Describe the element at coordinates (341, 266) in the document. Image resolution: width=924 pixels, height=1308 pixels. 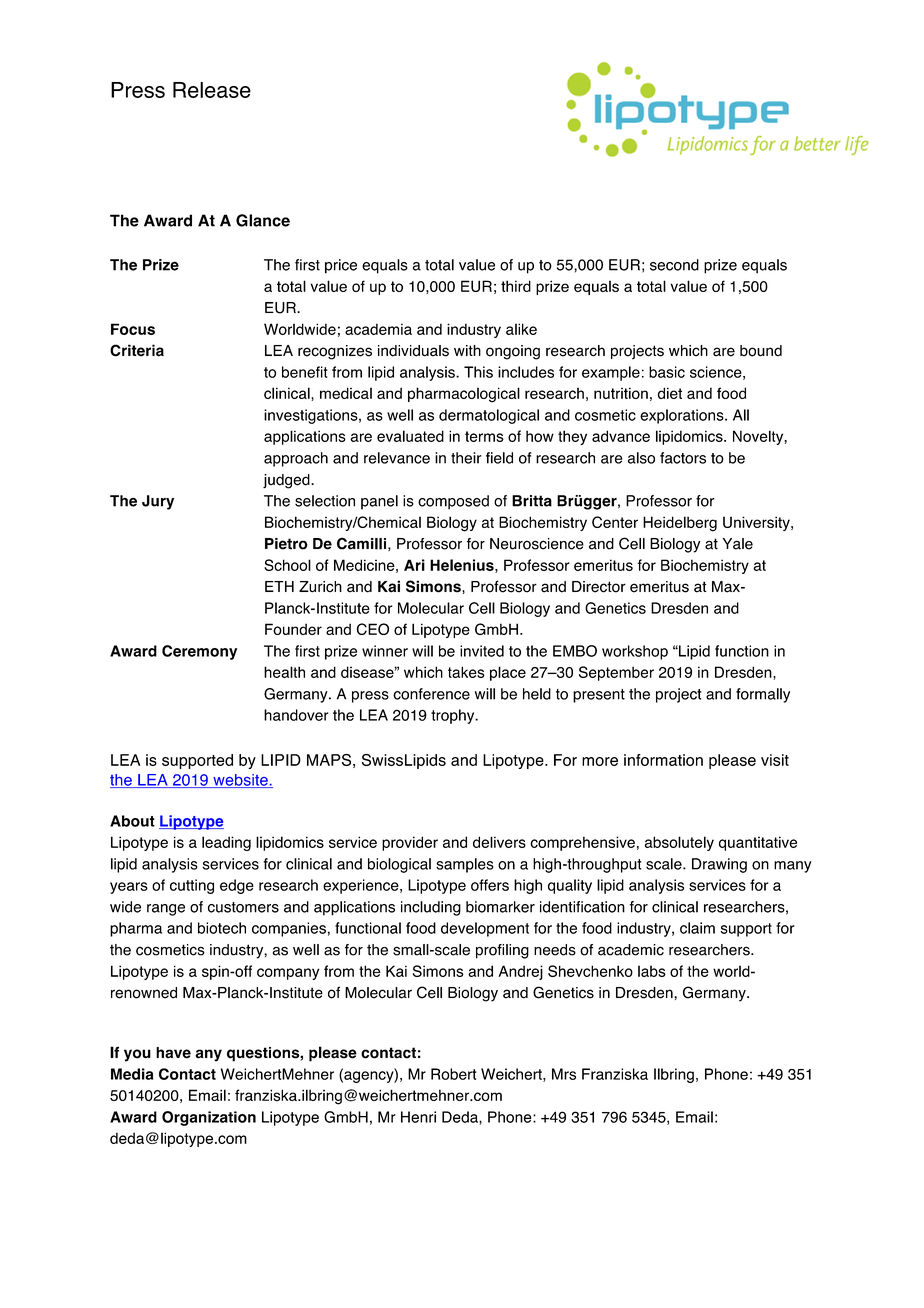
I see `price` at that location.
